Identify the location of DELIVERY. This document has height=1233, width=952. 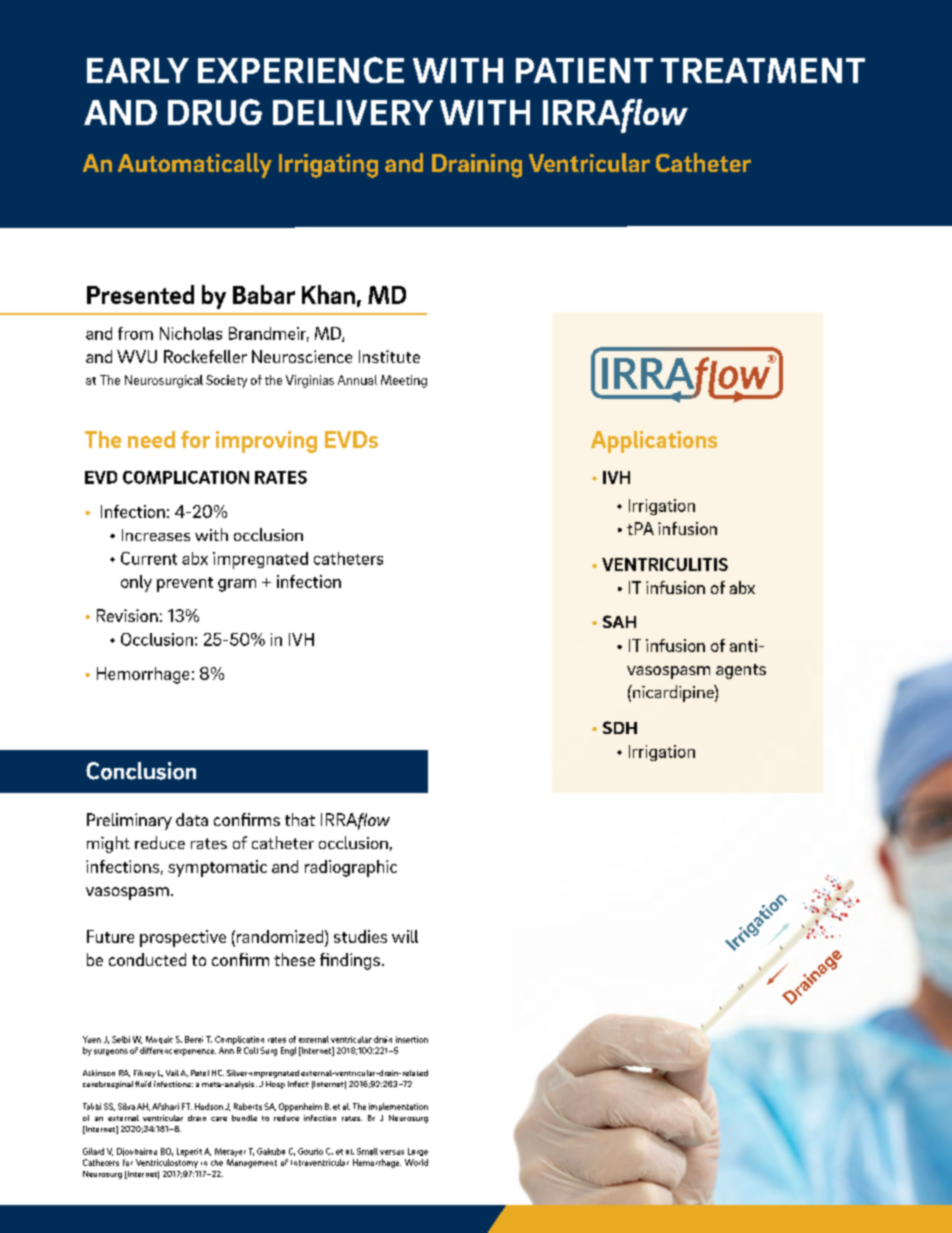
(353, 112).
